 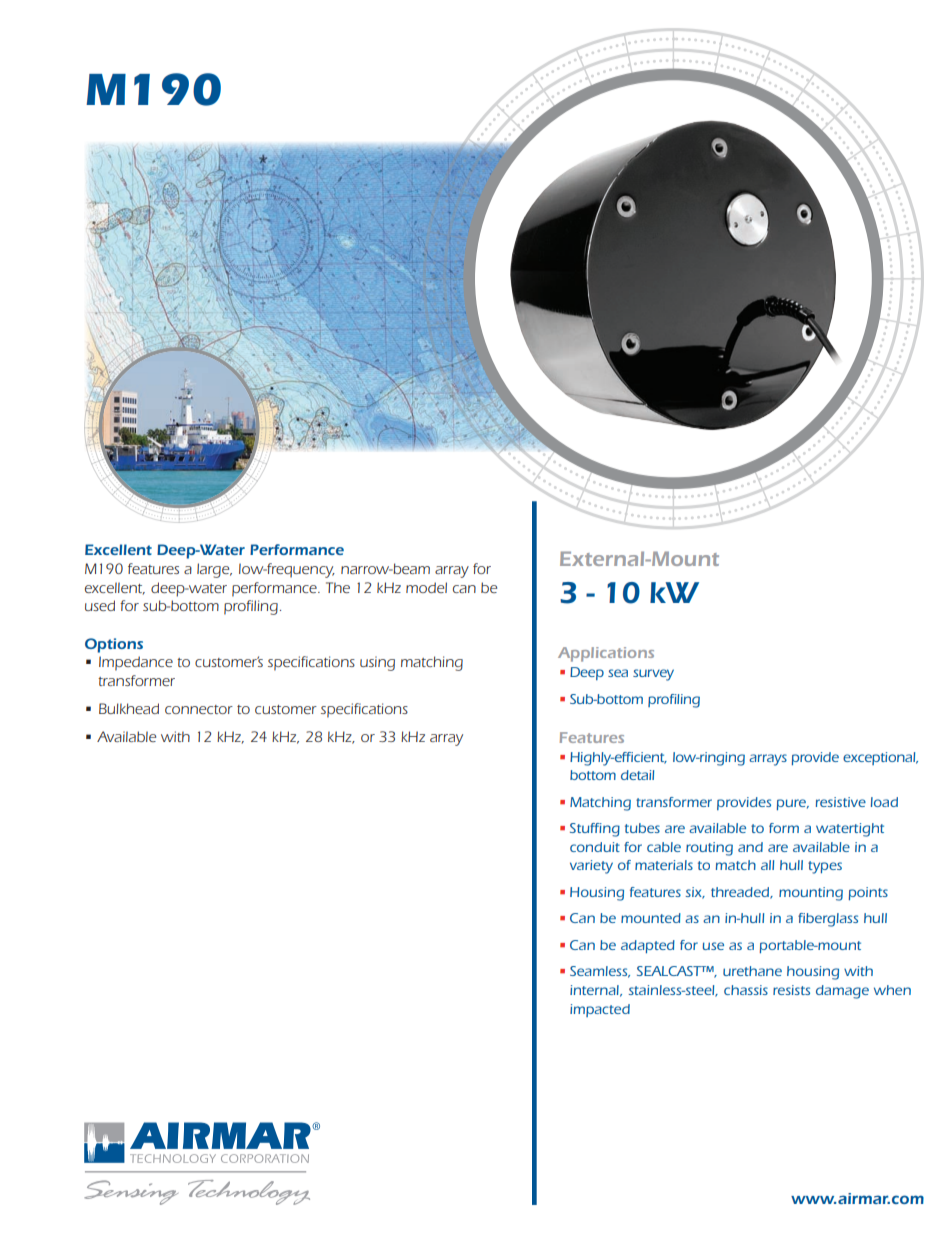 I want to click on exceptional, so click(x=880, y=758).
